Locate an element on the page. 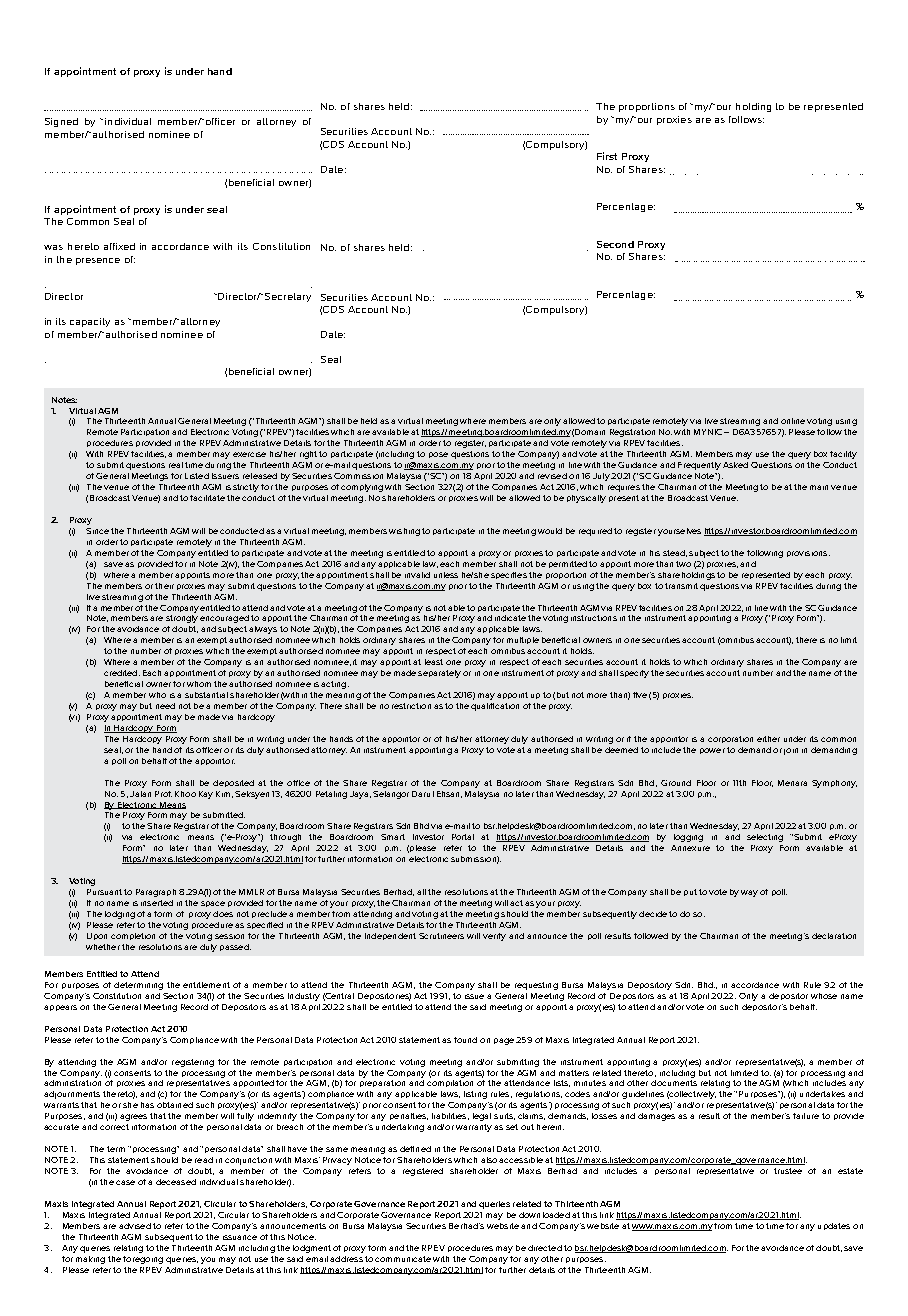 This document has width=908, height=1316. trustee is located at coordinates (788, 1171).
